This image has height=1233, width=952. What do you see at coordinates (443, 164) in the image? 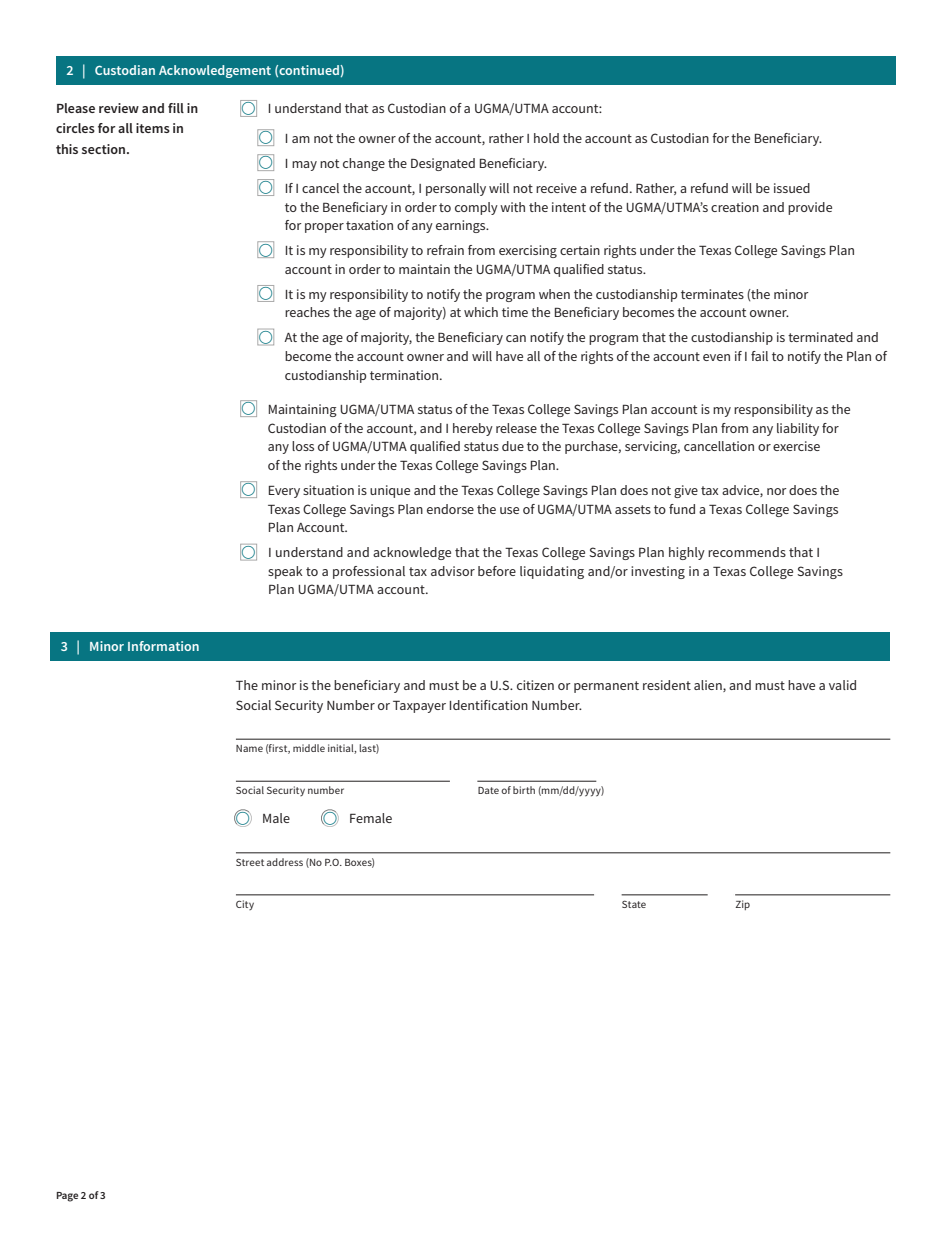
I see `Designated` at bounding box center [443, 164].
